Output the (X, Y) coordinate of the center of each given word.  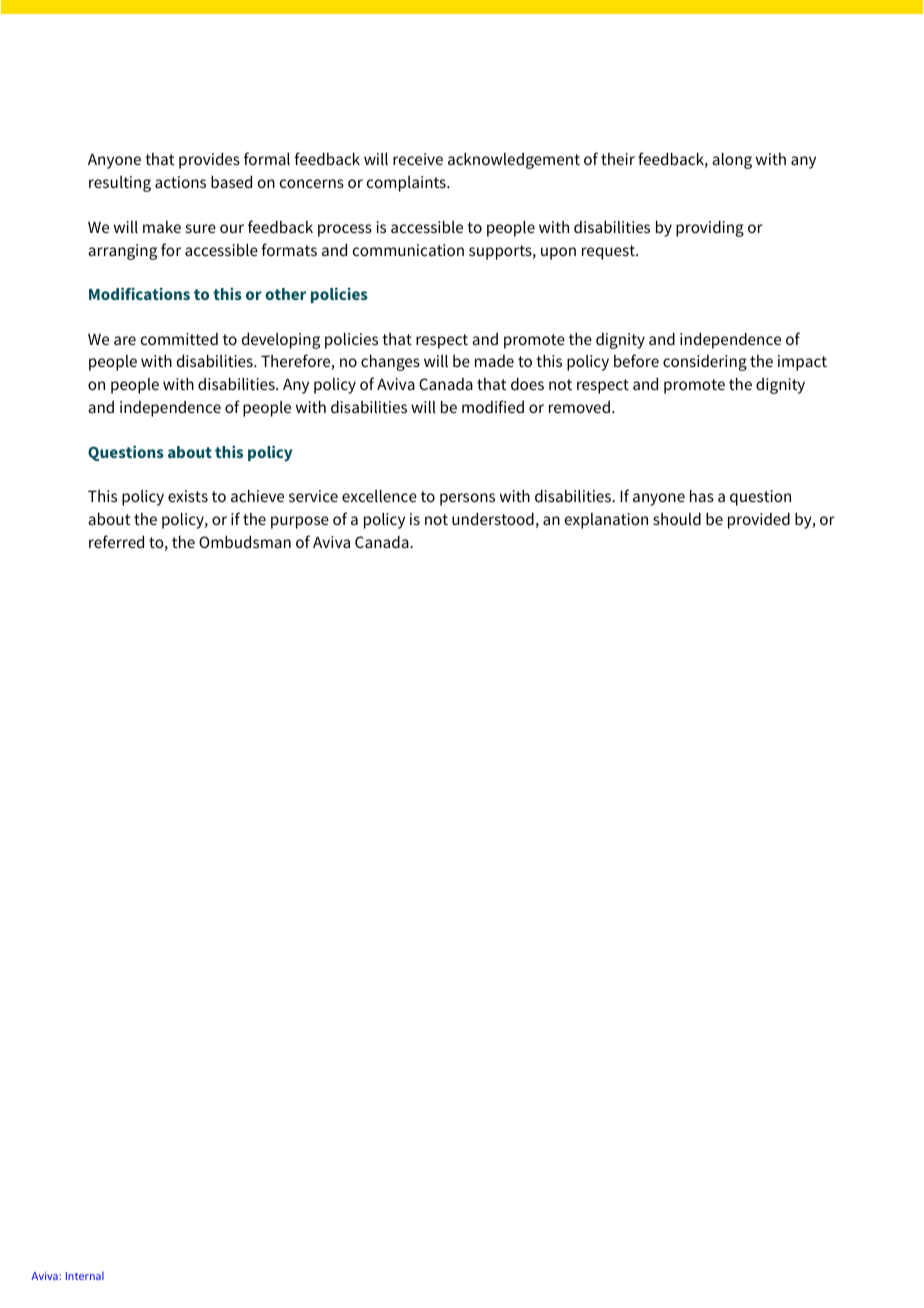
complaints (407, 184)
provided (759, 520)
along (732, 160)
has (702, 495)
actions (180, 182)
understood (493, 518)
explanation (606, 521)
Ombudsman (245, 541)
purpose (300, 522)
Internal (85, 1276)
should (677, 518)
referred (116, 541)
